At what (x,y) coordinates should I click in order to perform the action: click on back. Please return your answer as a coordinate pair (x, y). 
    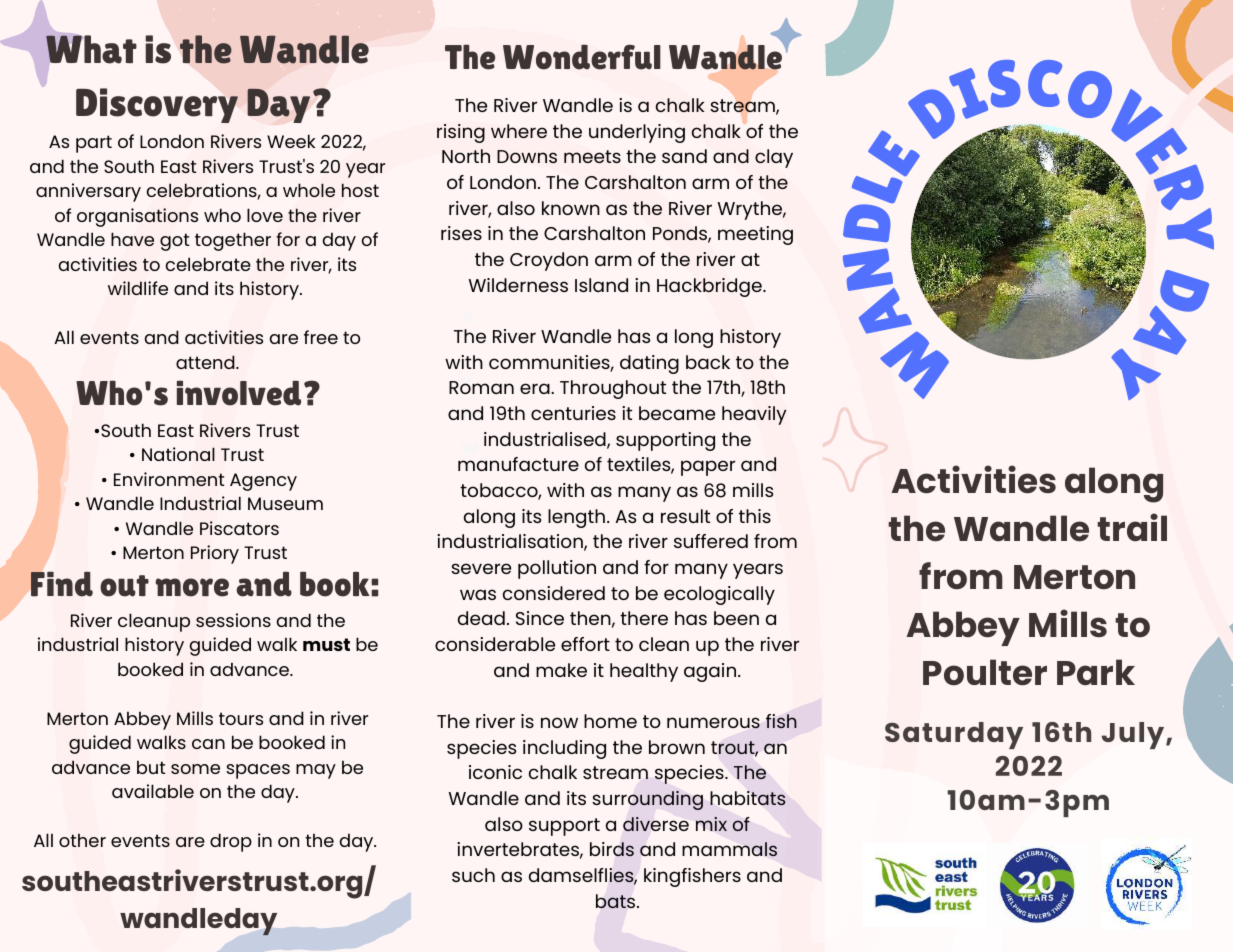
    Looking at the image, I should click on (708, 362).
